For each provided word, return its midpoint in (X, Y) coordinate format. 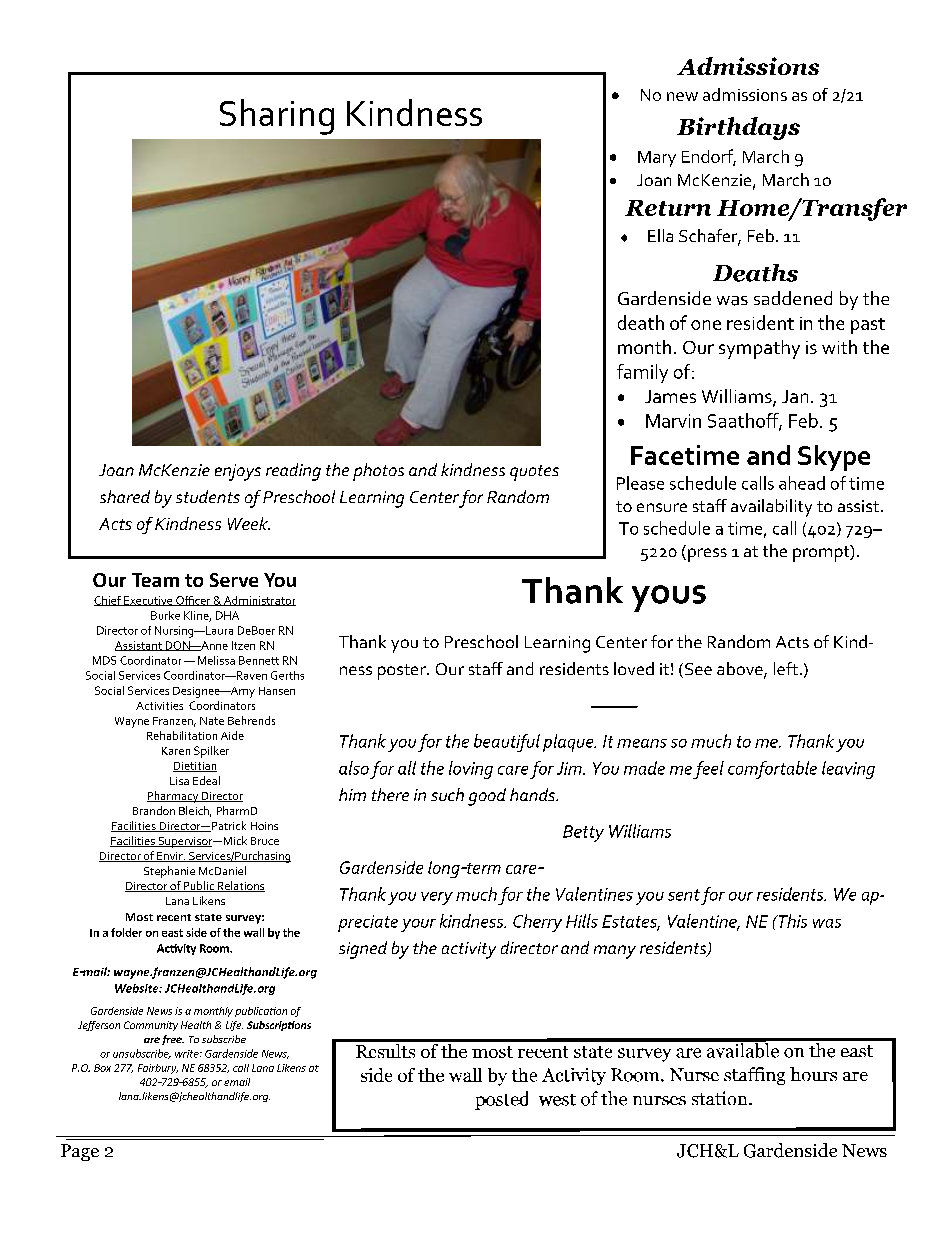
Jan (795, 396)
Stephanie (169, 872)
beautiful (507, 743)
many (615, 952)
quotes (534, 473)
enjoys (238, 472)
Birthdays (738, 128)
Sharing (277, 117)
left (786, 668)
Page (80, 1152)
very (437, 898)
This (791, 921)
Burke (165, 615)
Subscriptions (279, 1026)
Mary (657, 159)
